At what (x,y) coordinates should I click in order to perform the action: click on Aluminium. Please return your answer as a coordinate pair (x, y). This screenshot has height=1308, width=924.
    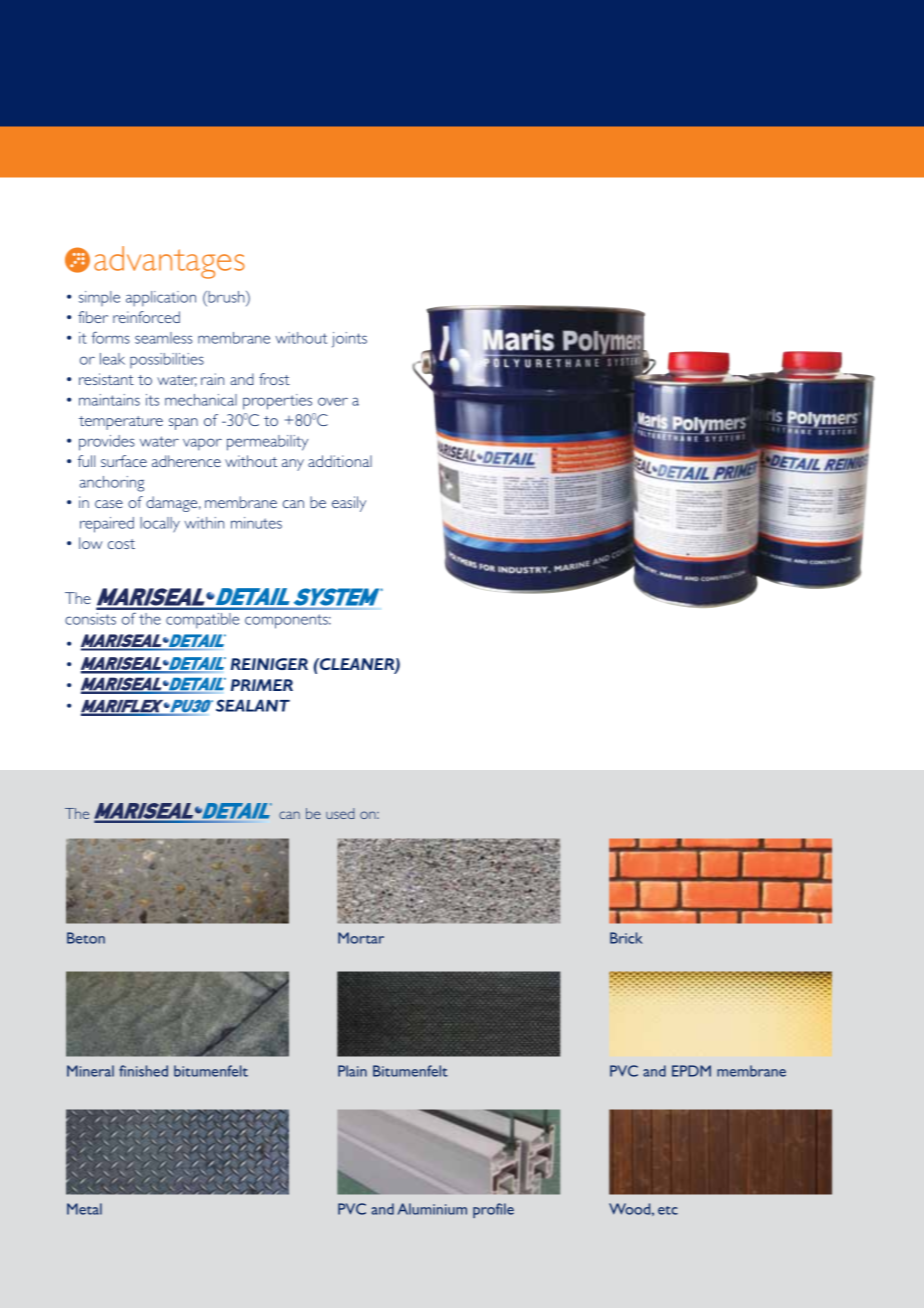
    Looking at the image, I should click on (432, 1209).
